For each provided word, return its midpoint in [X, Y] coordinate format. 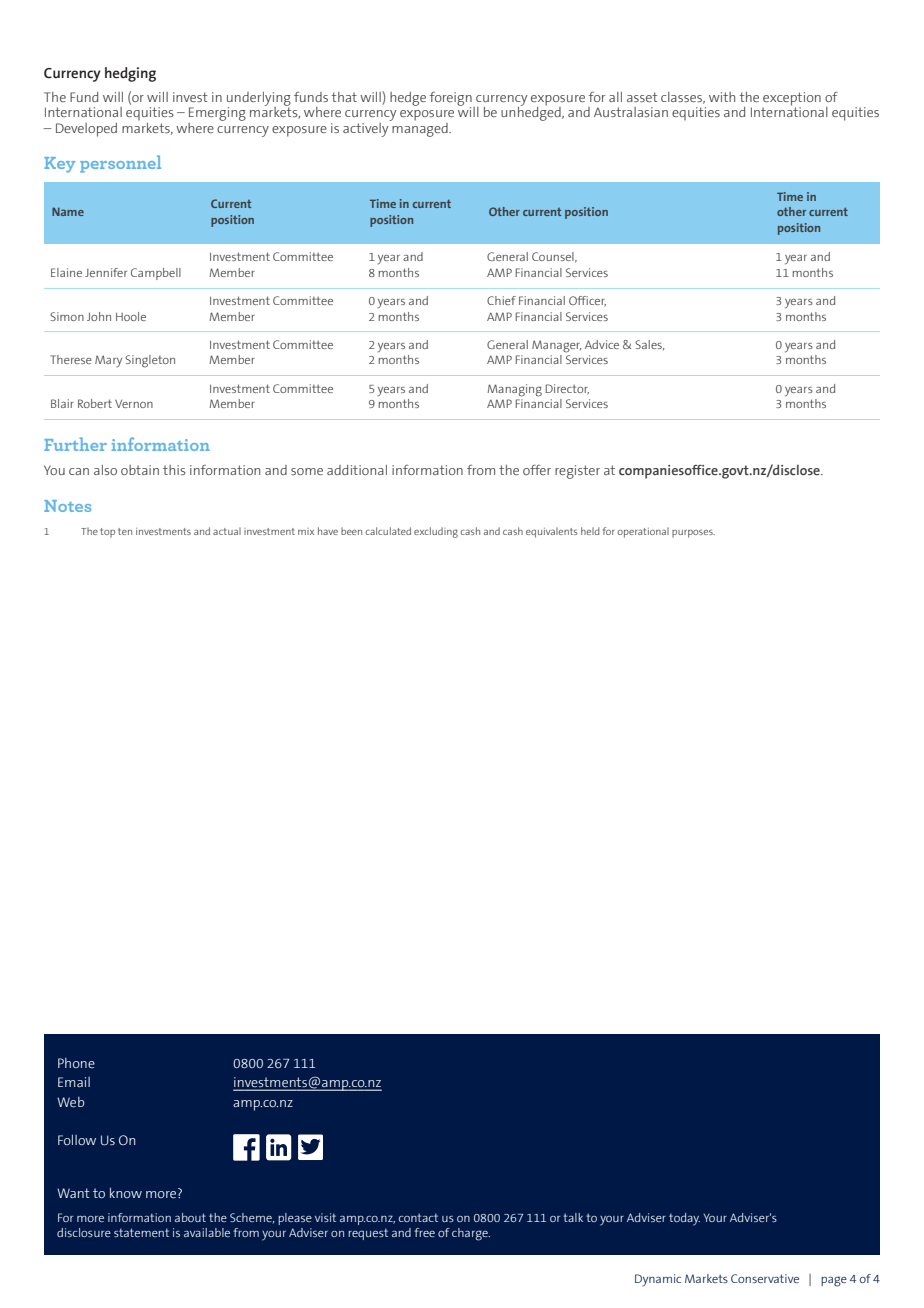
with [722, 97]
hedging [130, 74]
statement [141, 1232]
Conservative [765, 1278]
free [424, 1232]
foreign [452, 100]
